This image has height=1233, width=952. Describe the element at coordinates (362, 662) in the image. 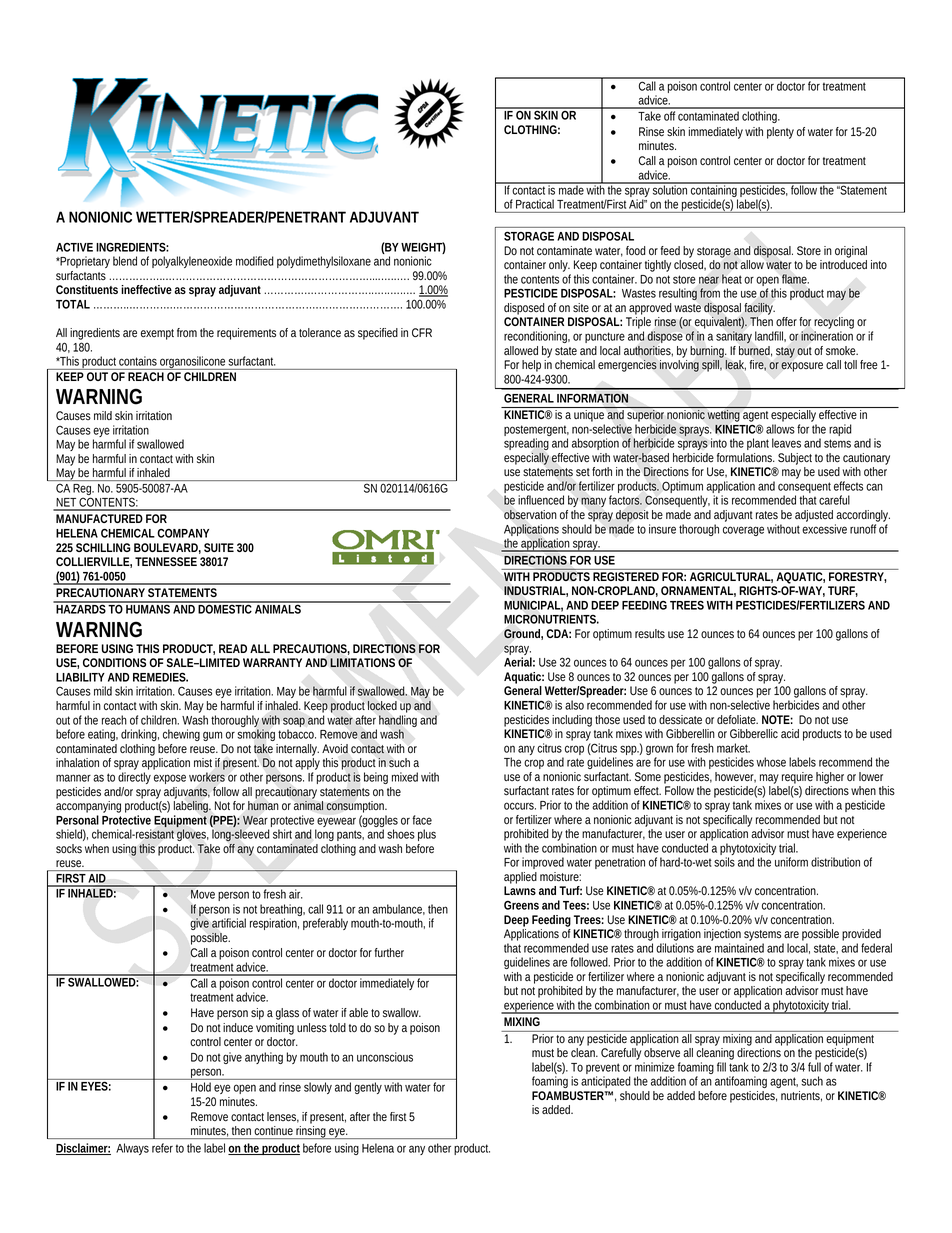

I see `LIMITATIONS` at that location.
